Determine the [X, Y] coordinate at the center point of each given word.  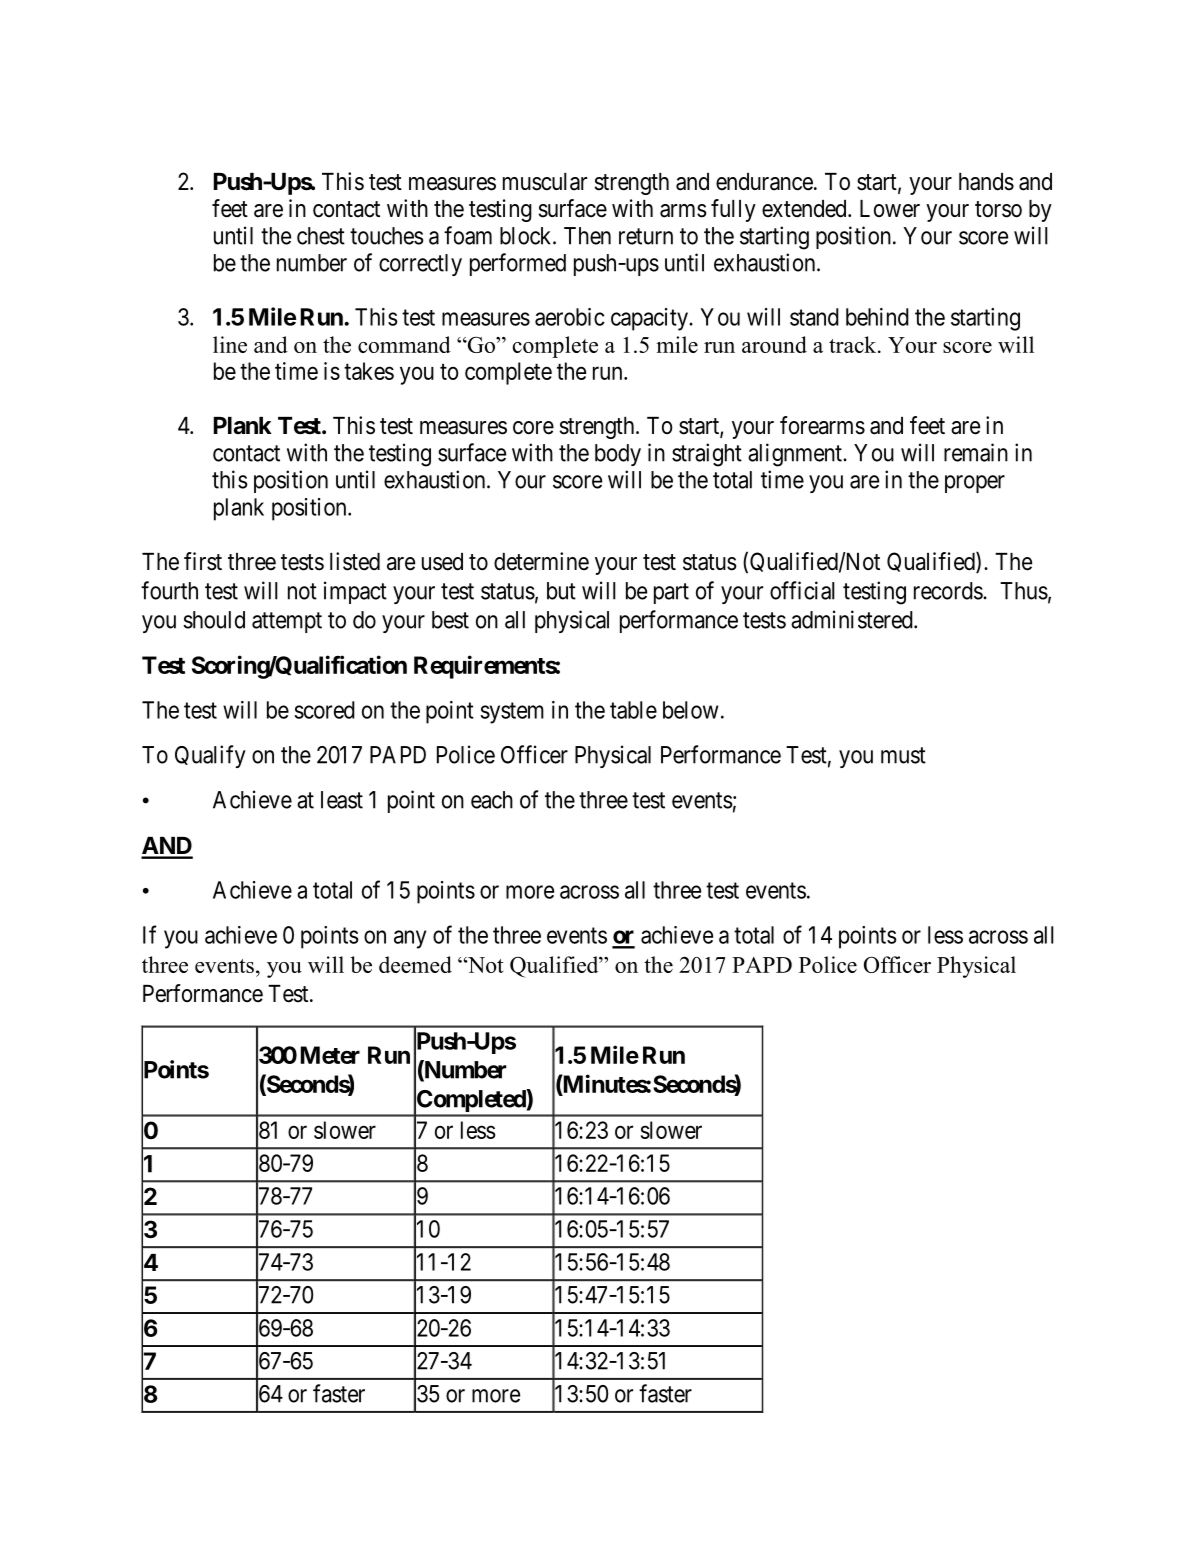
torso [998, 209]
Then [587, 236]
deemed [415, 964]
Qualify [210, 756]
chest [321, 236]
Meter [330, 1055]
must [903, 755]
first [203, 561]
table [633, 710]
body [618, 455]
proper [975, 484]
